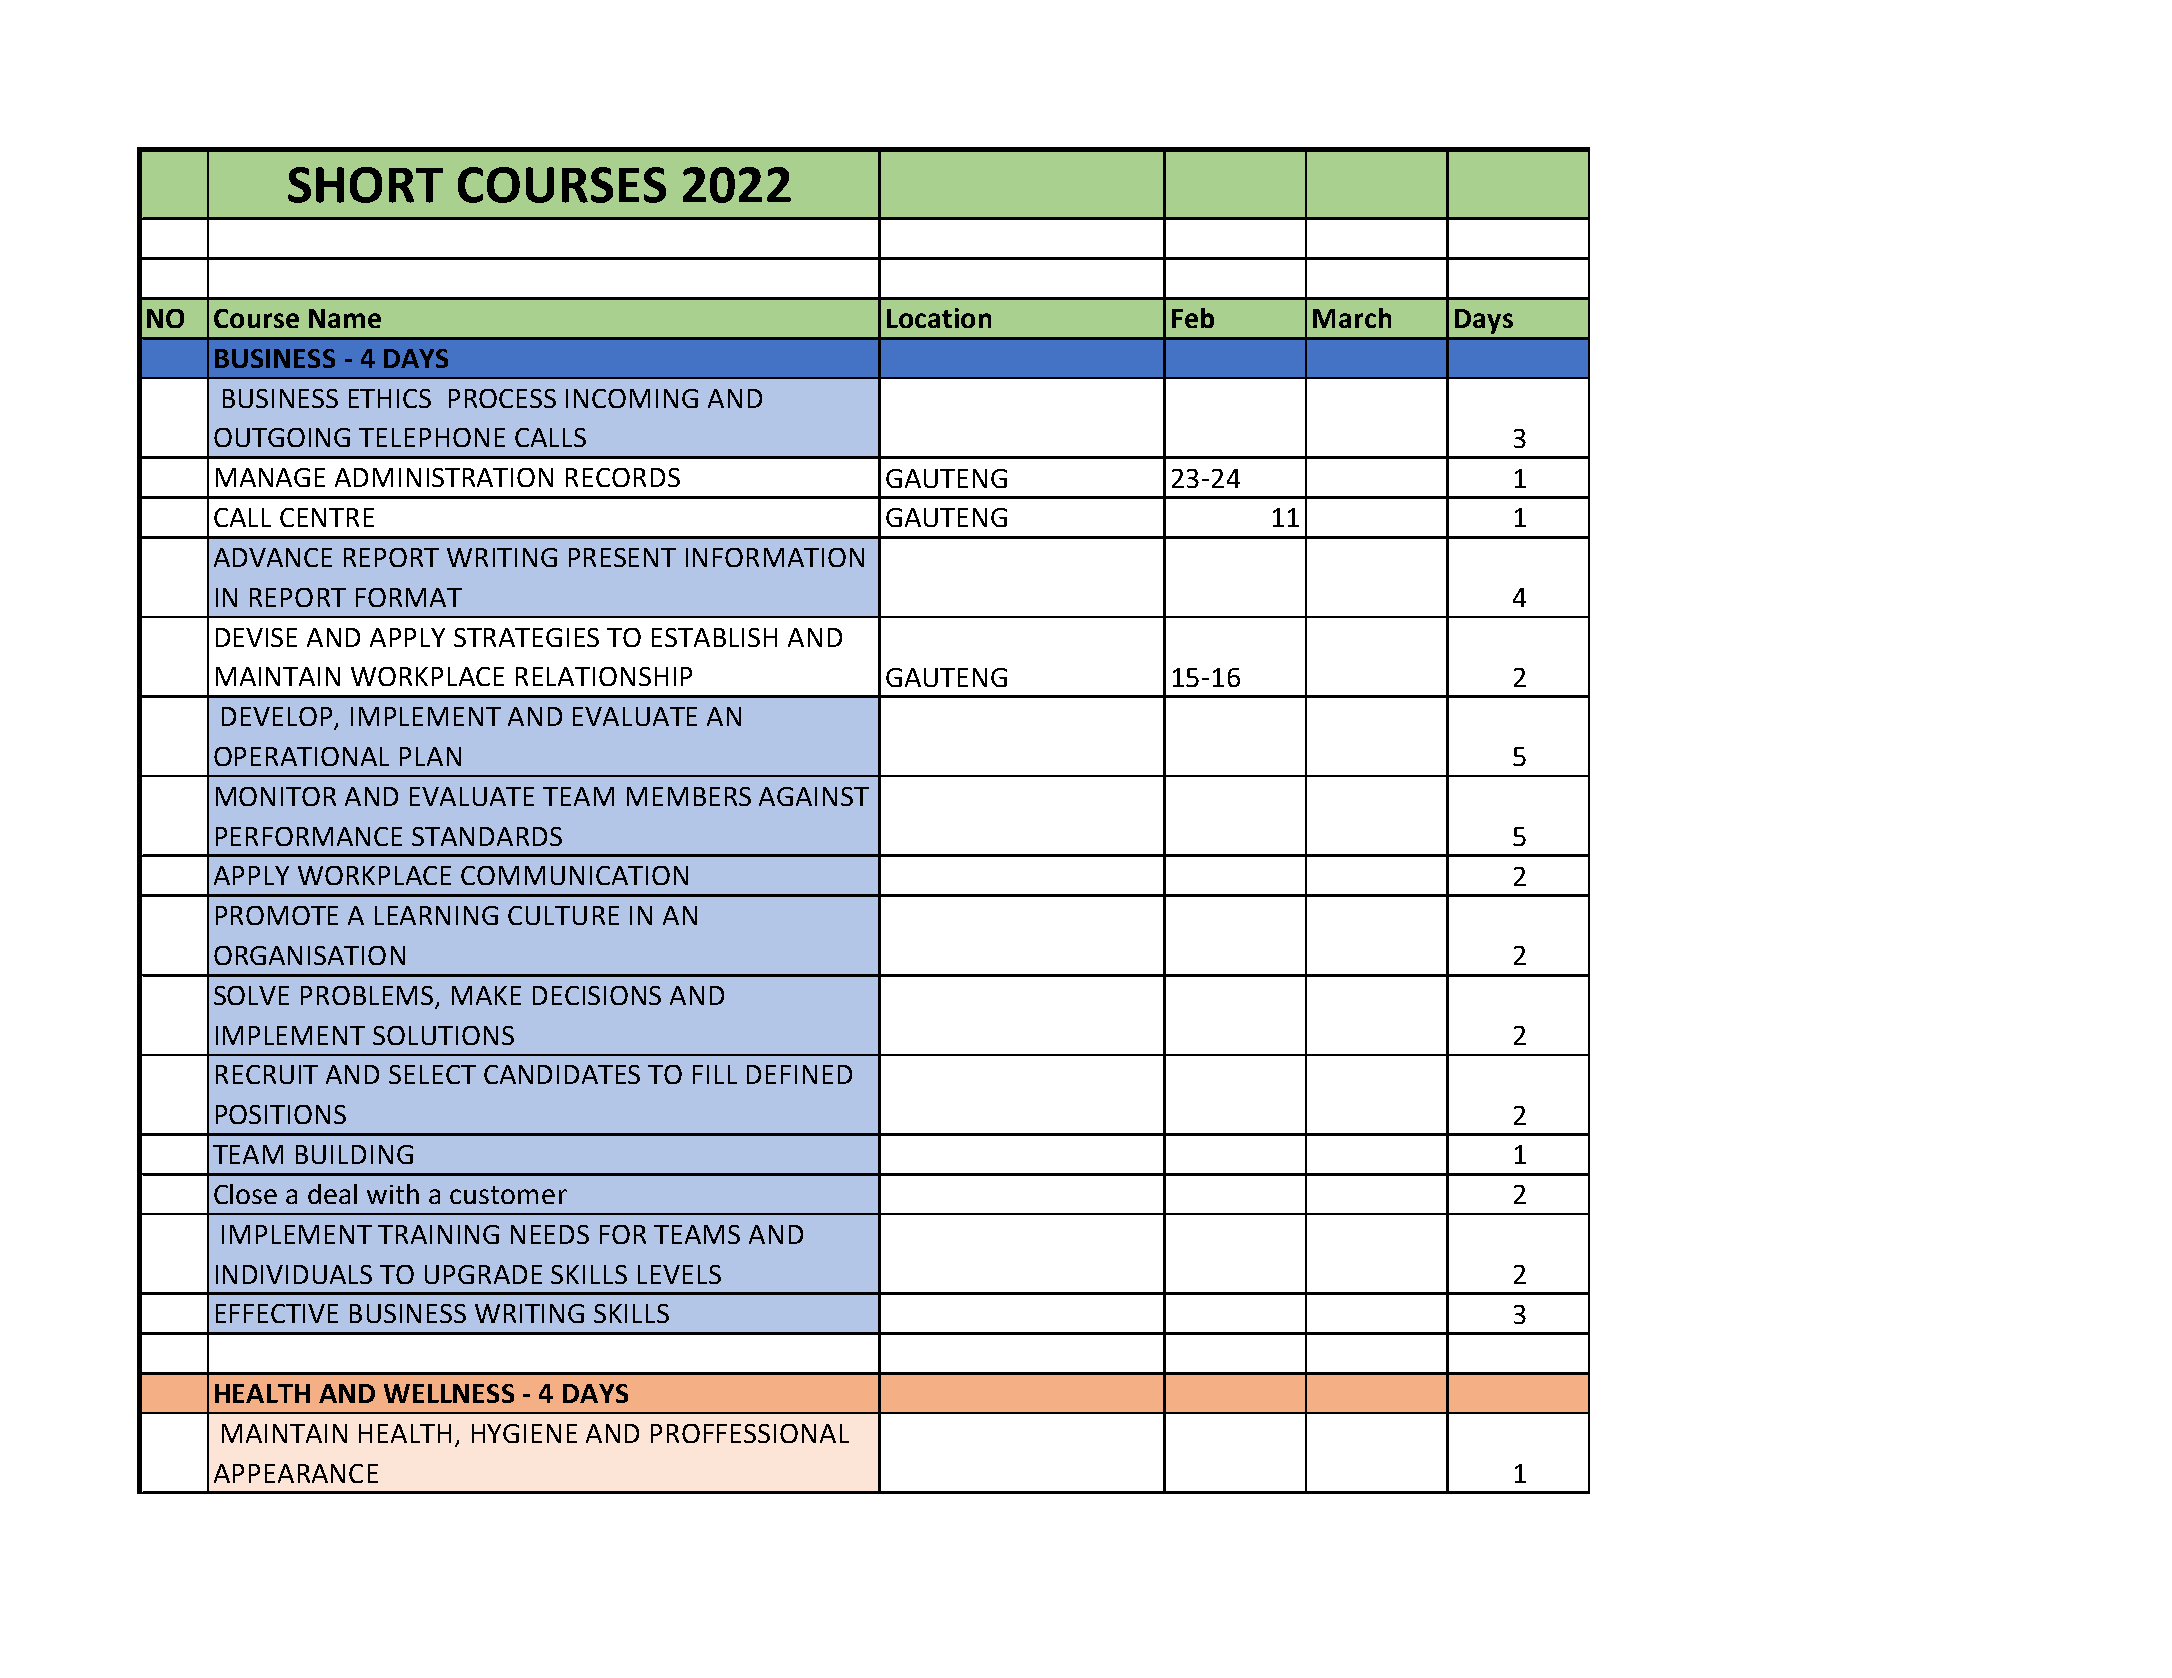 This screenshot has height=1678, width=2172. I want to click on DEFINED, so click(799, 1074).
